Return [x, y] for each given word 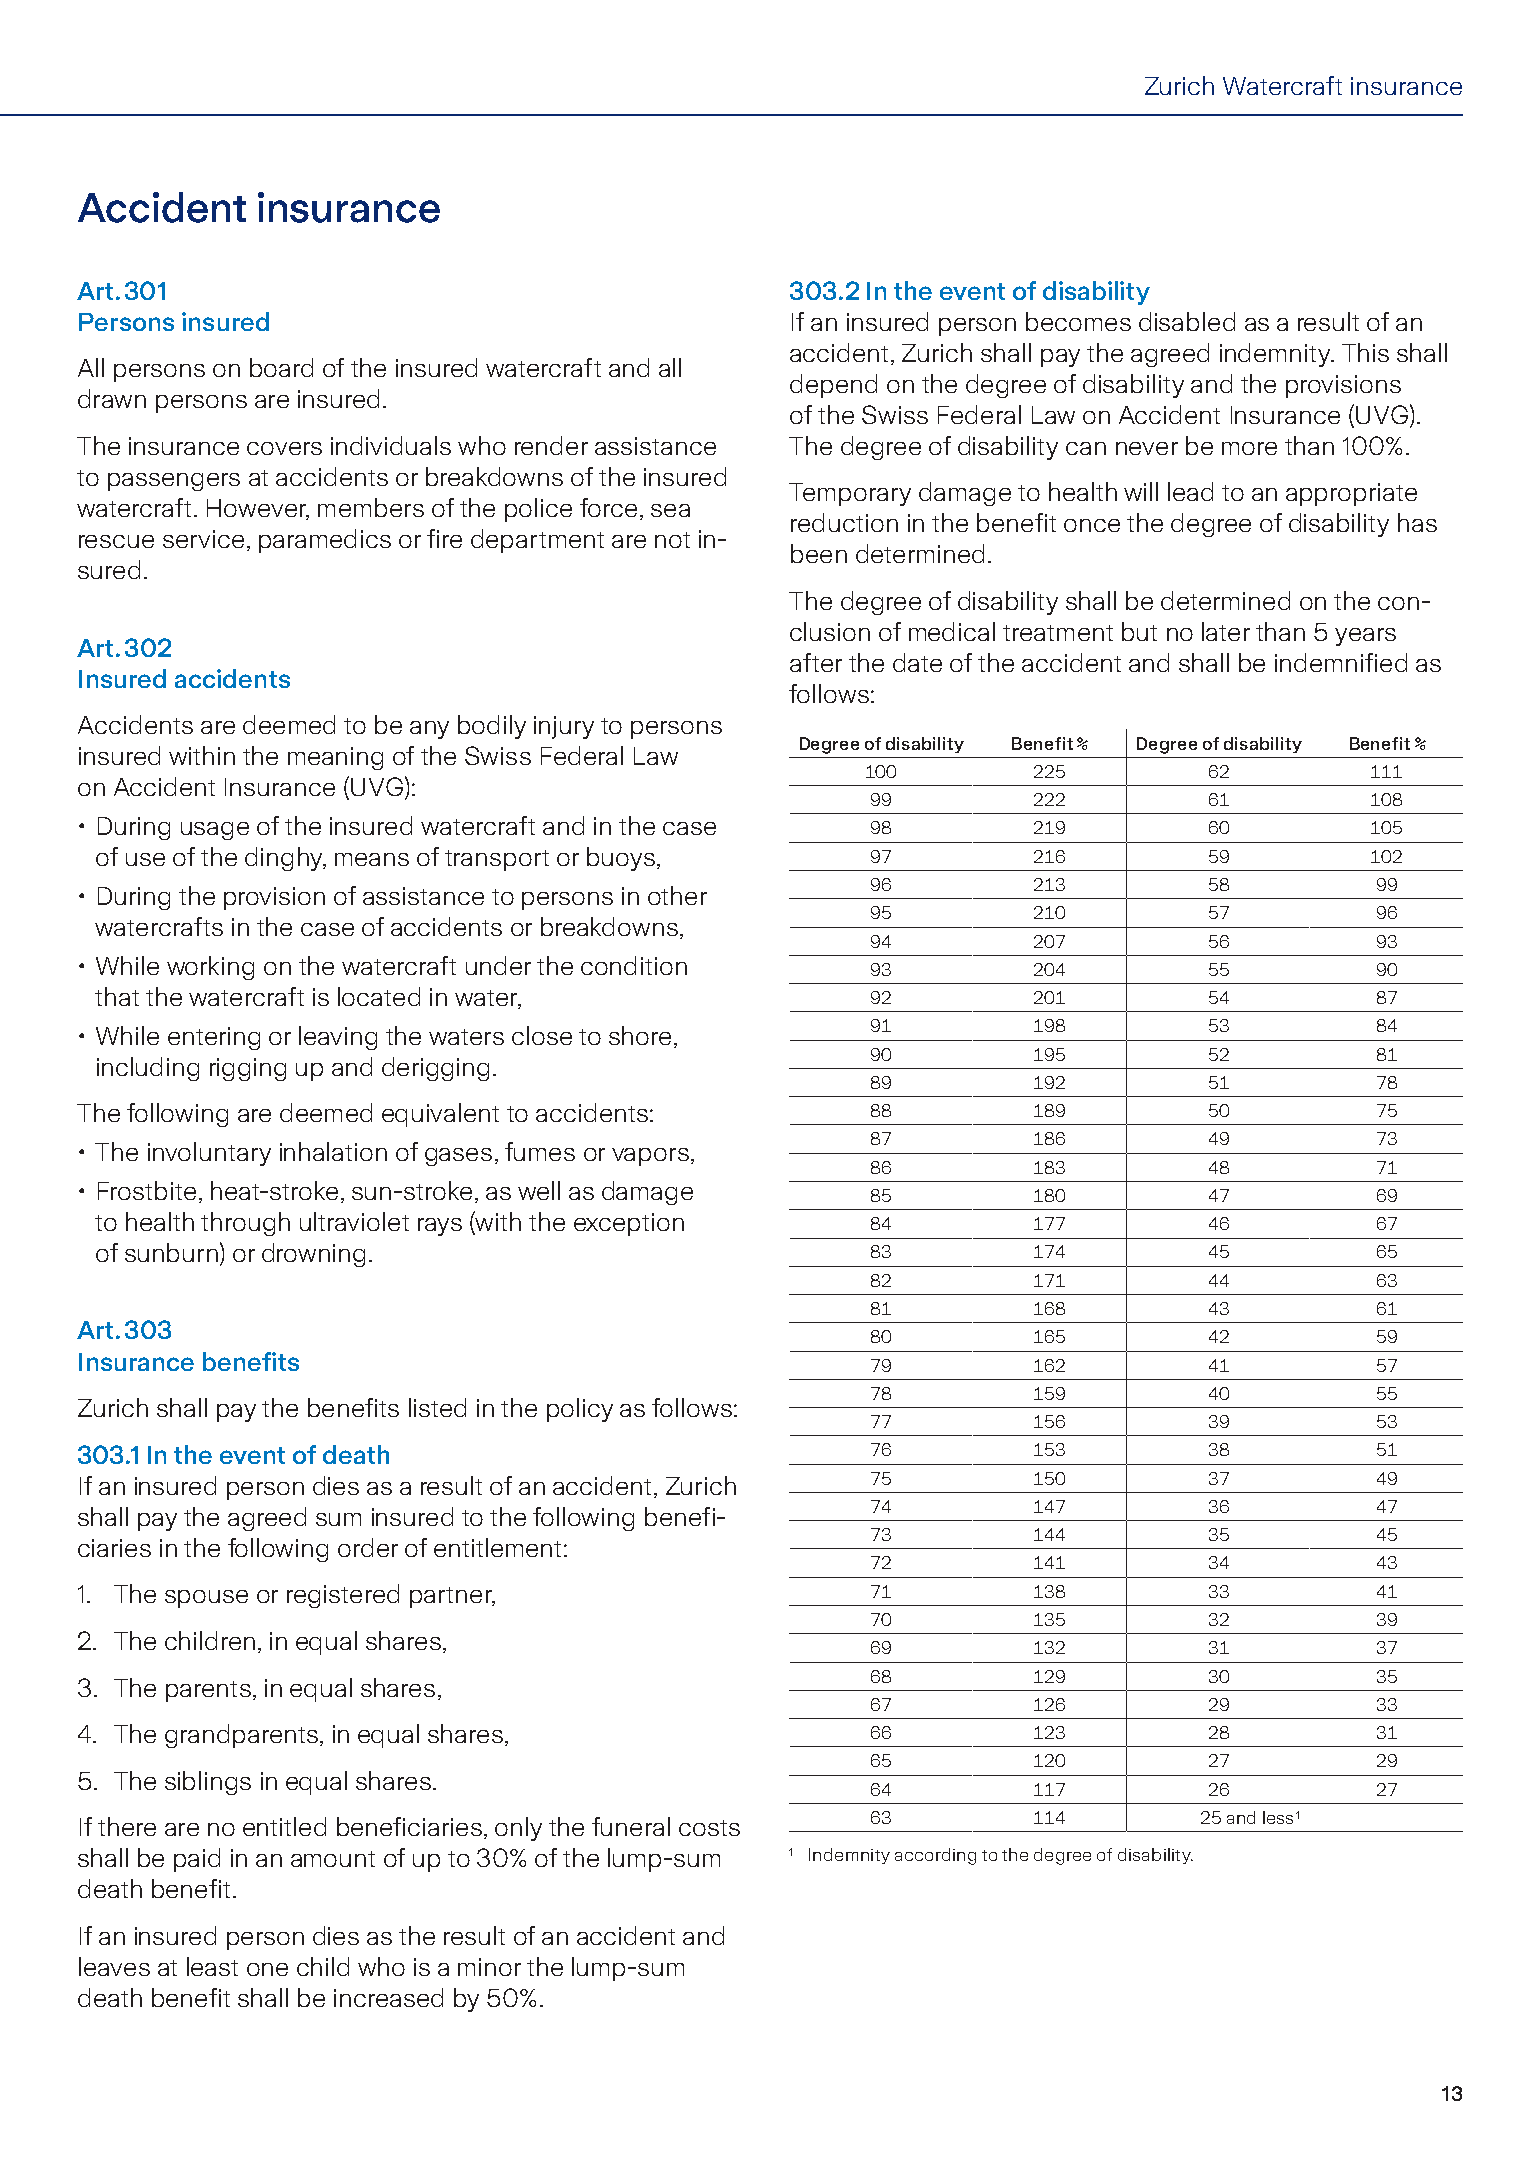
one [267, 1969]
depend [833, 386]
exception [629, 1224]
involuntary [209, 1154]
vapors [650, 1157]
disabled [1187, 321]
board [281, 367]
